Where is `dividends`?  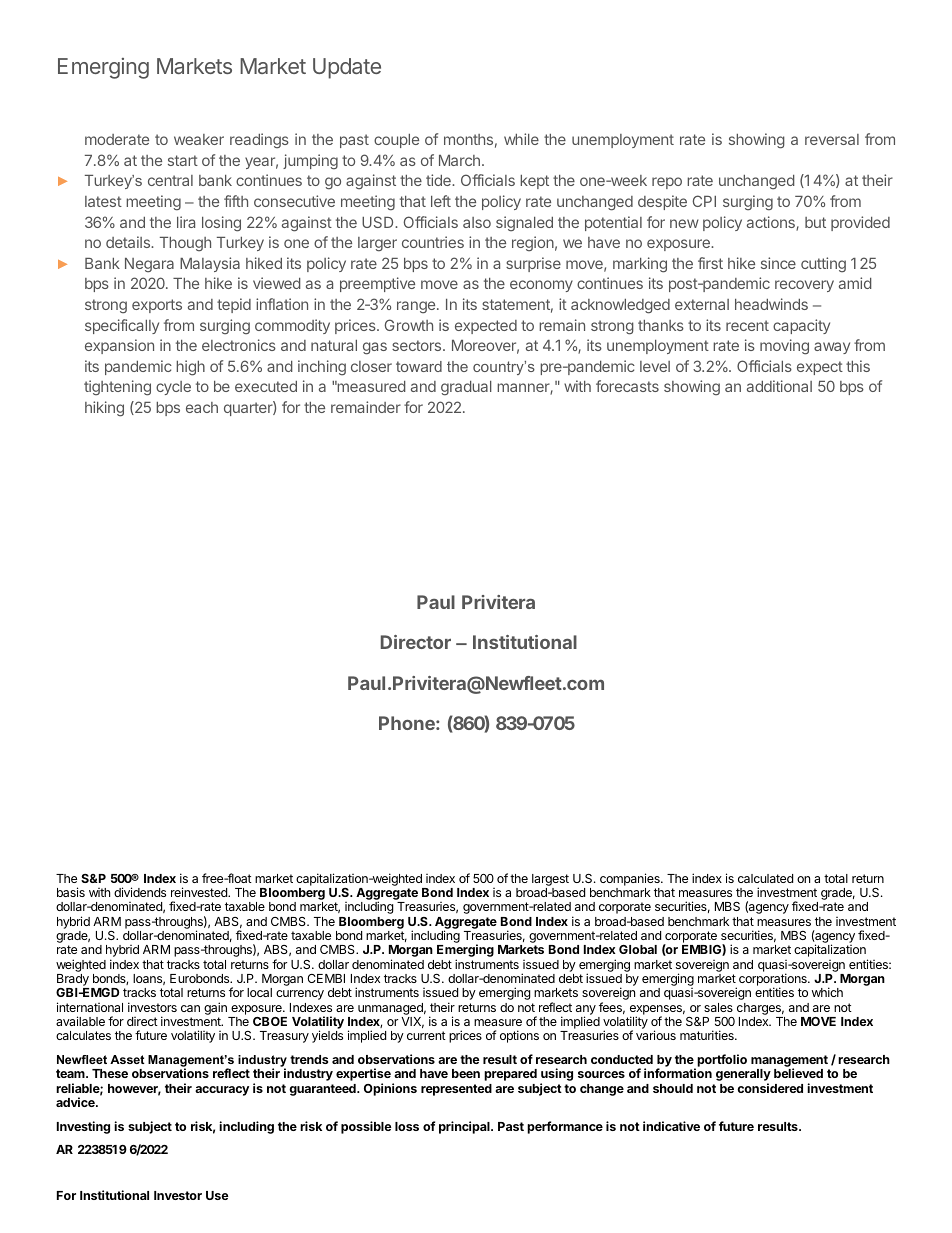 dividends is located at coordinates (140, 892).
